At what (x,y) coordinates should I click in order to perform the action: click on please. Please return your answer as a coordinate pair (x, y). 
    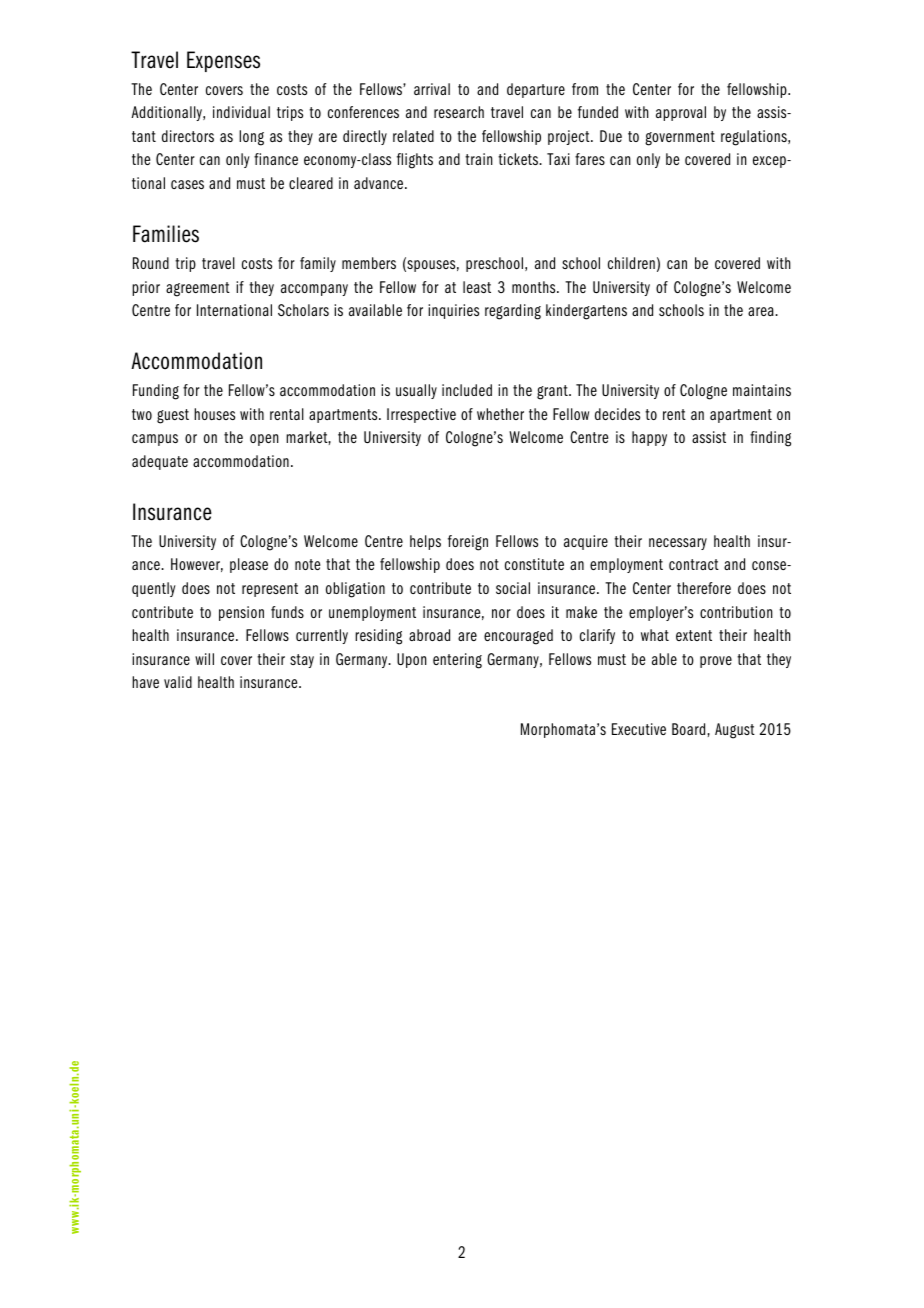
    Looking at the image, I should click on (249, 565).
